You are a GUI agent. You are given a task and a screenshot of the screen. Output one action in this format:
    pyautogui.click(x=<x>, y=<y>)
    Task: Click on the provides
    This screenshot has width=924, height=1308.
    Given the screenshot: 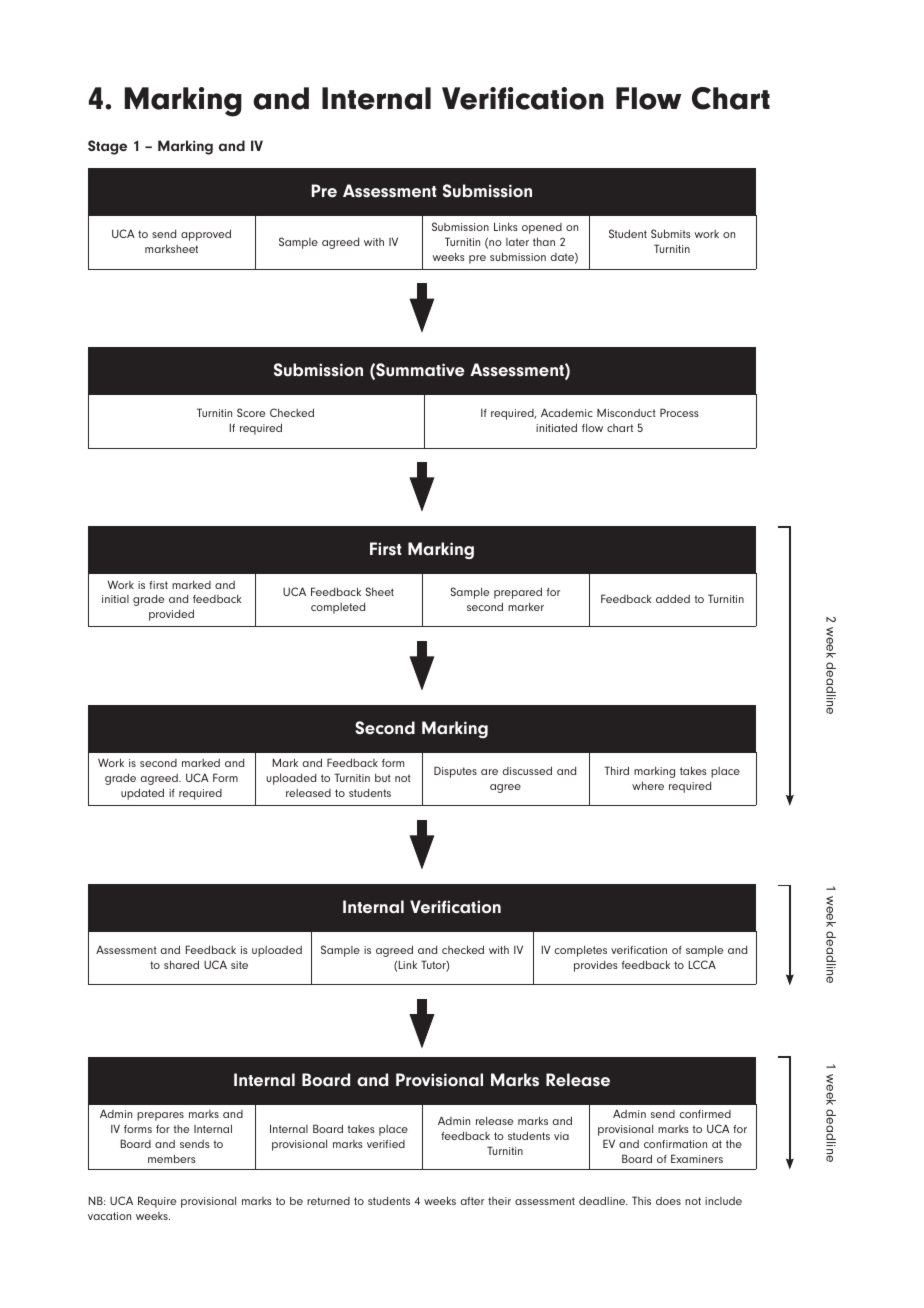 What is the action you would take?
    pyautogui.click(x=596, y=966)
